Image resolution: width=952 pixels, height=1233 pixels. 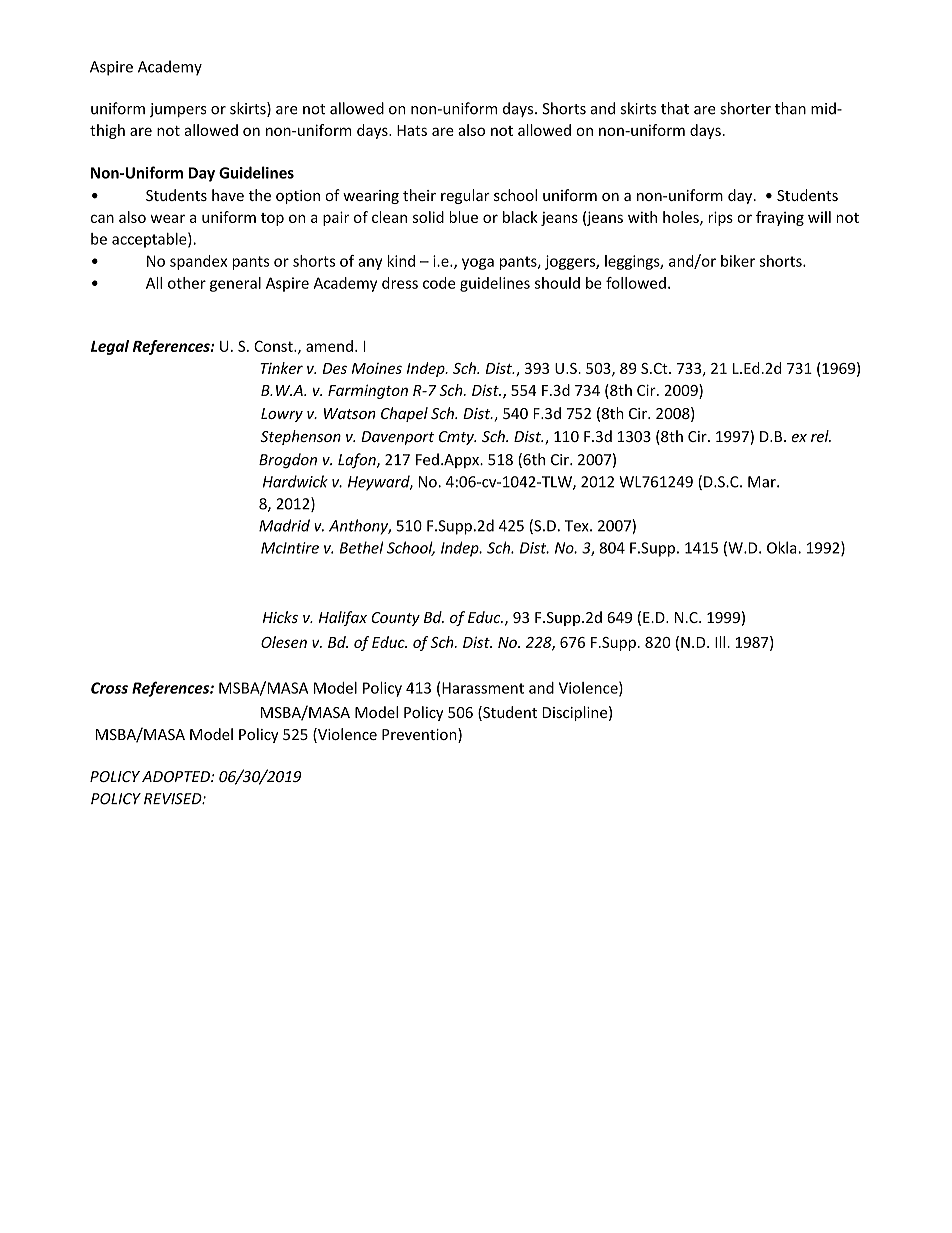 I want to click on ADOPTED, so click(x=177, y=776).
